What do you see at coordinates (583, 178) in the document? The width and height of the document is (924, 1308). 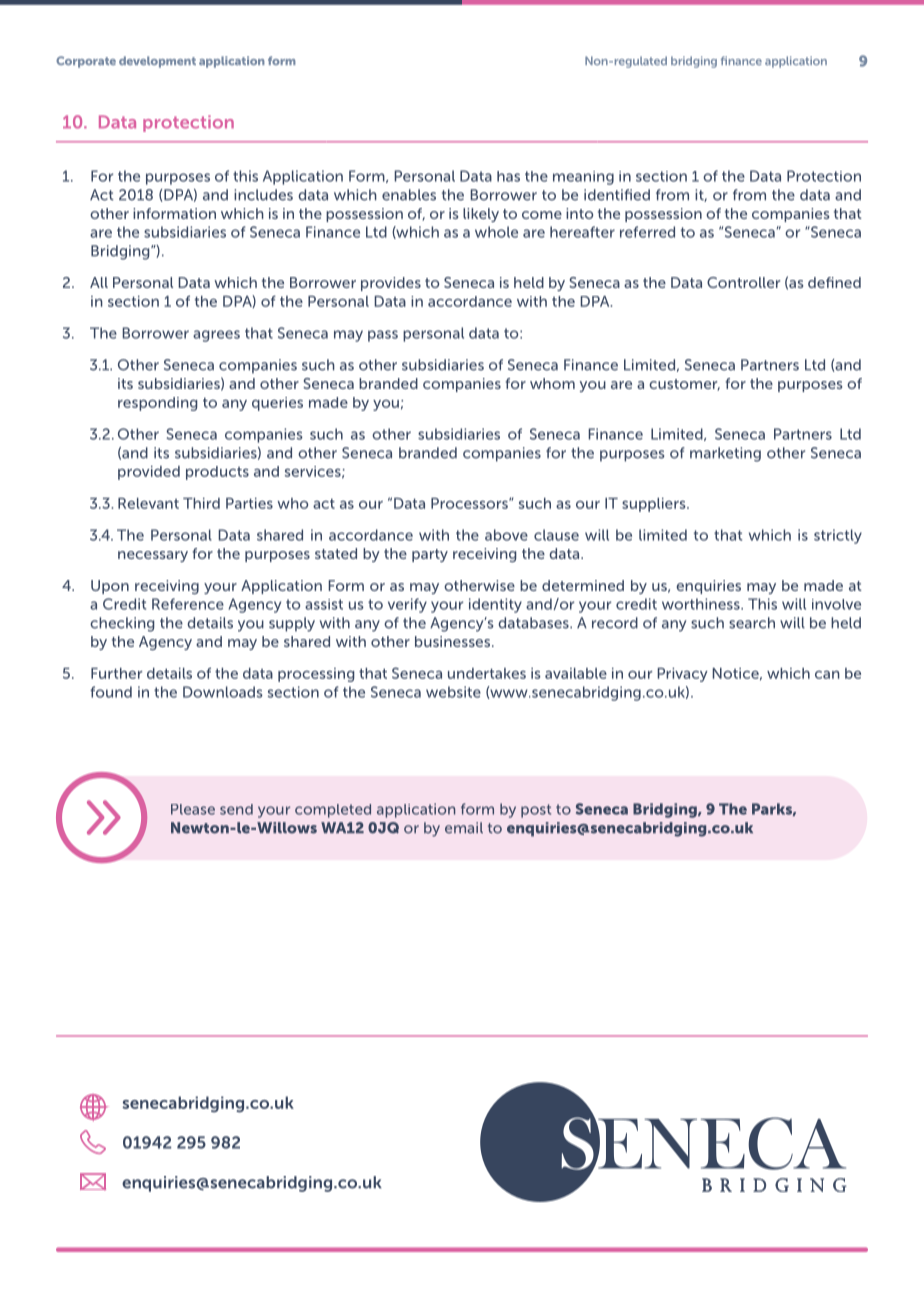 I see `meaning` at bounding box center [583, 178].
